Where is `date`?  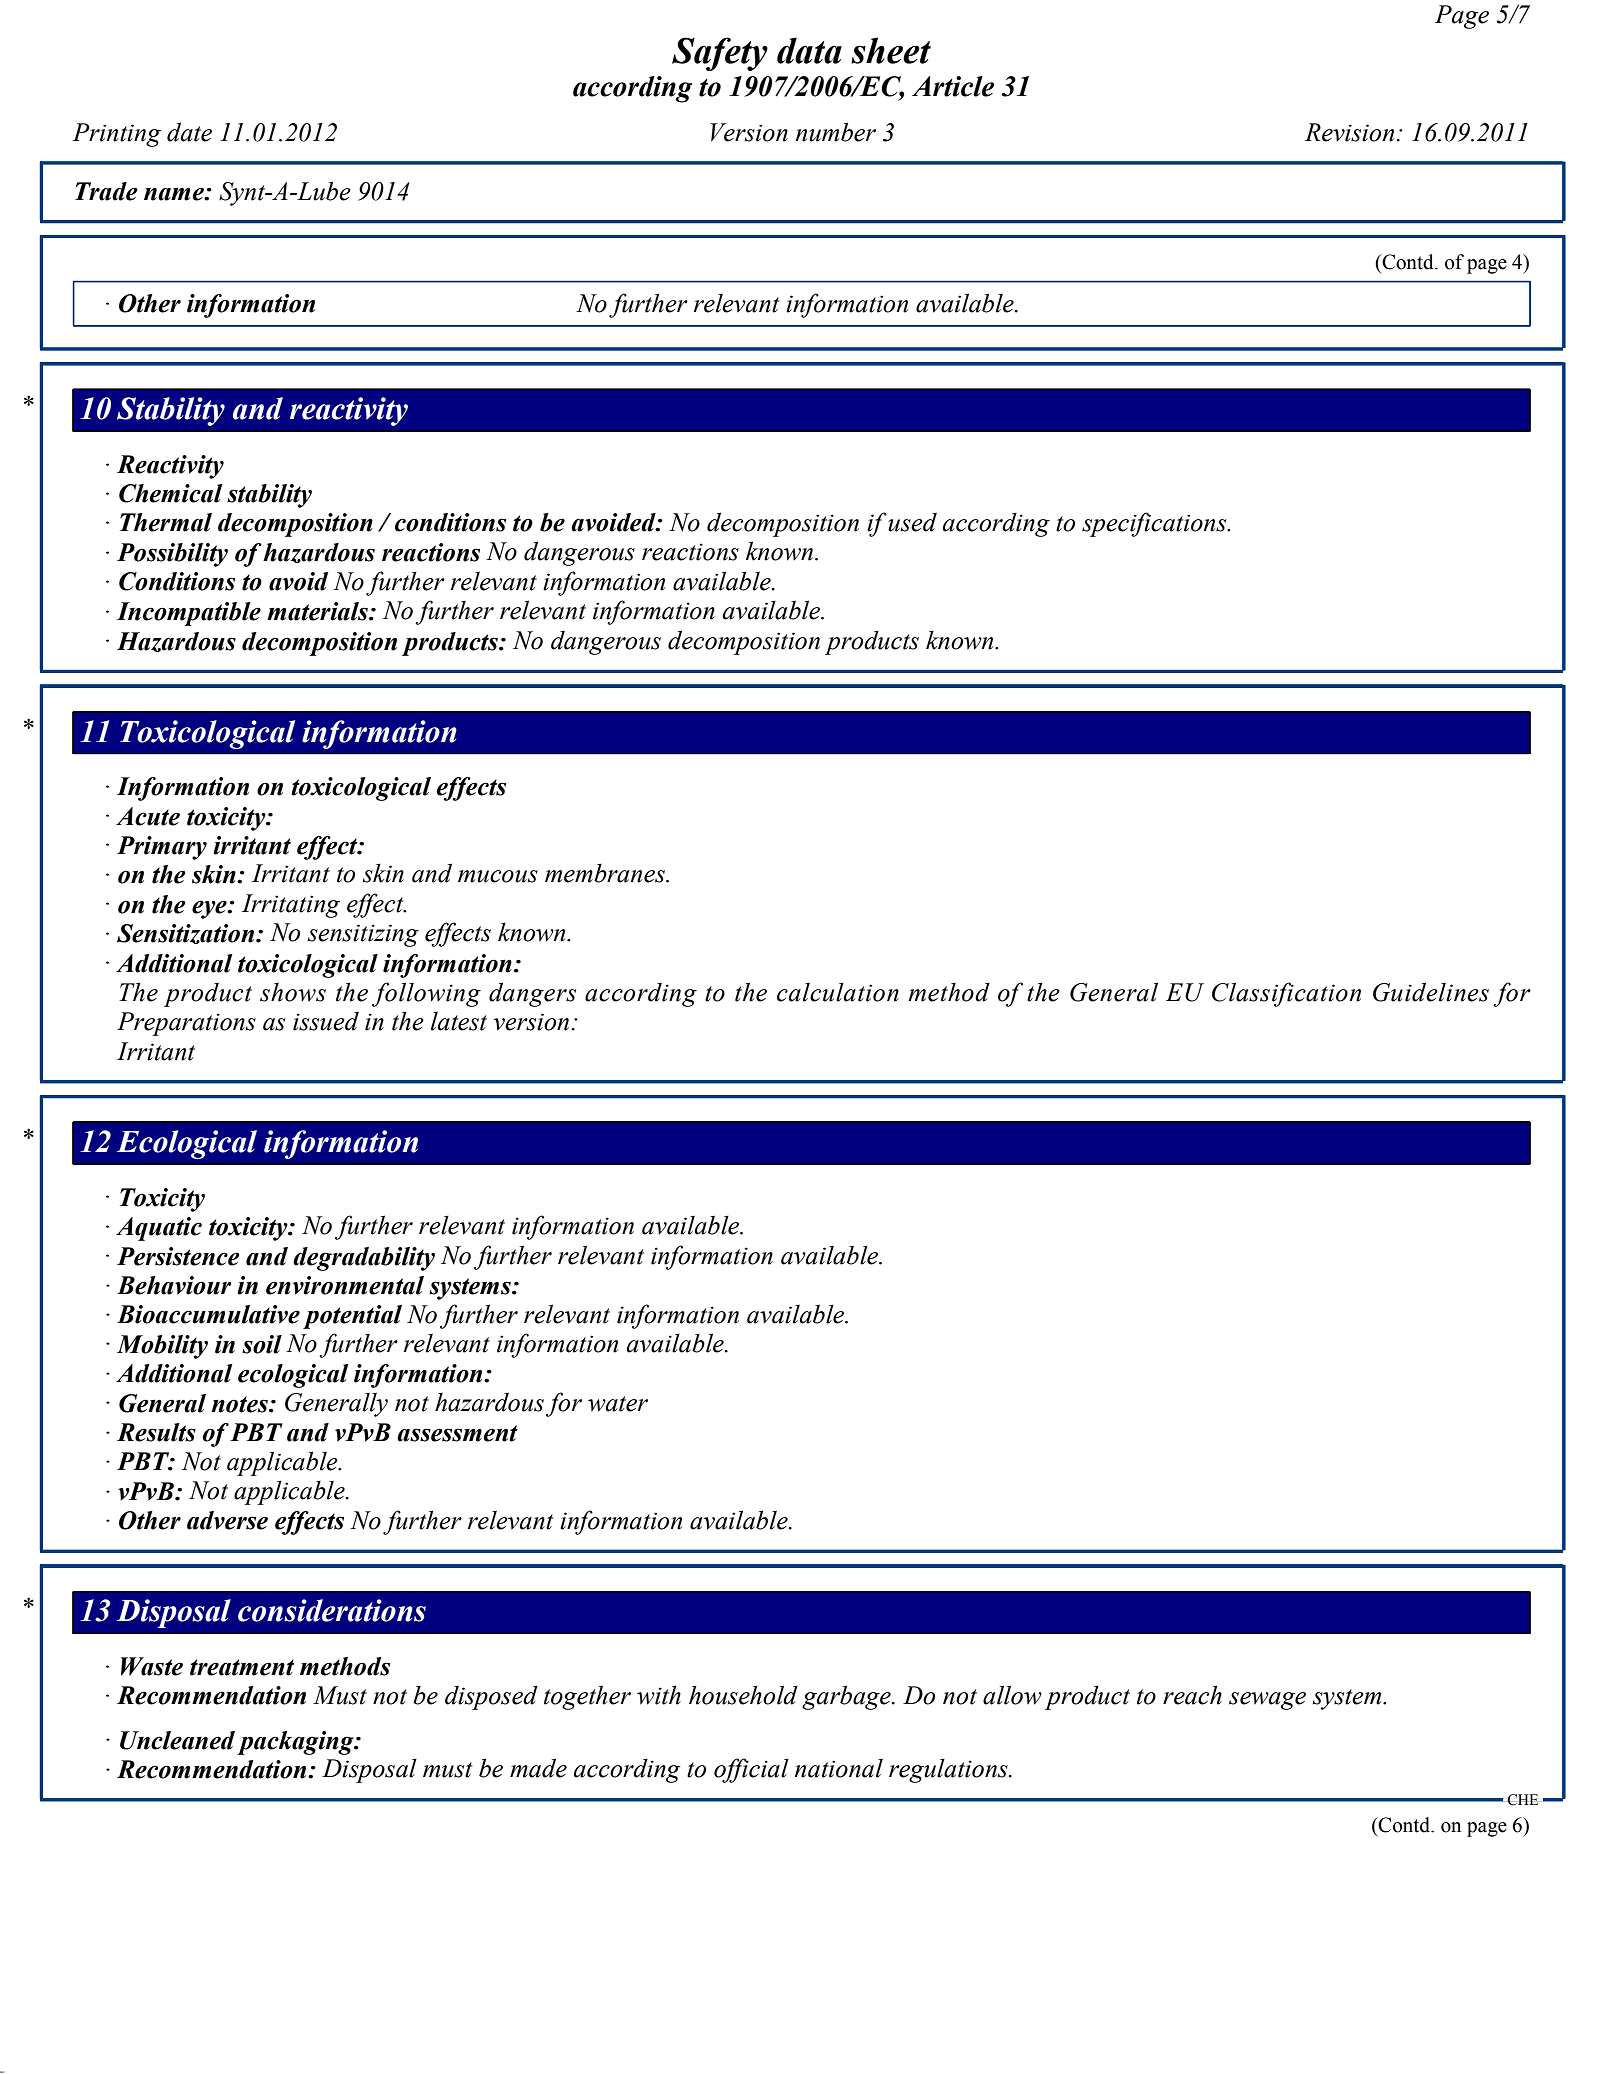 date is located at coordinates (189, 132).
